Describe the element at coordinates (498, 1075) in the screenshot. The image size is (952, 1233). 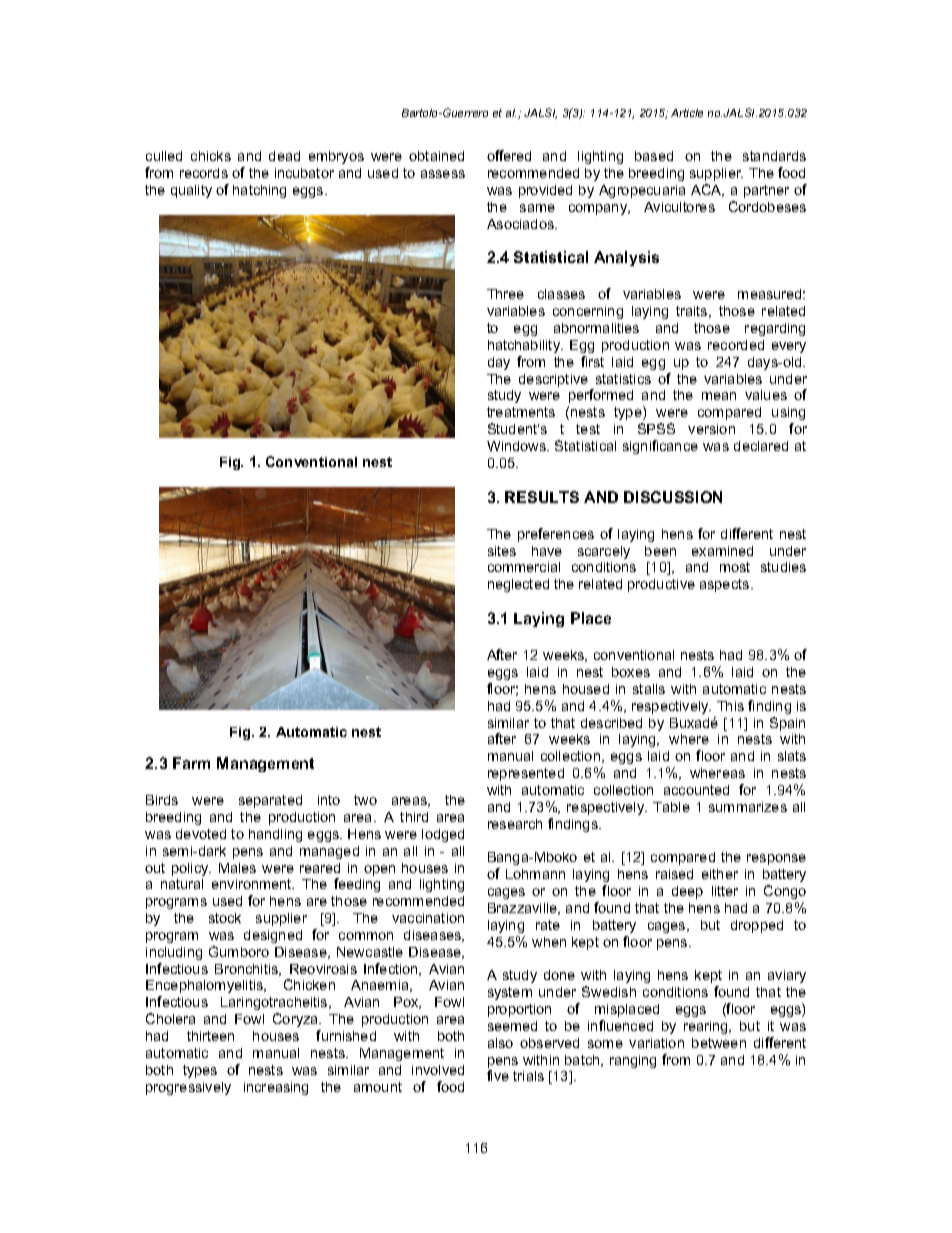
I see `five` at that location.
